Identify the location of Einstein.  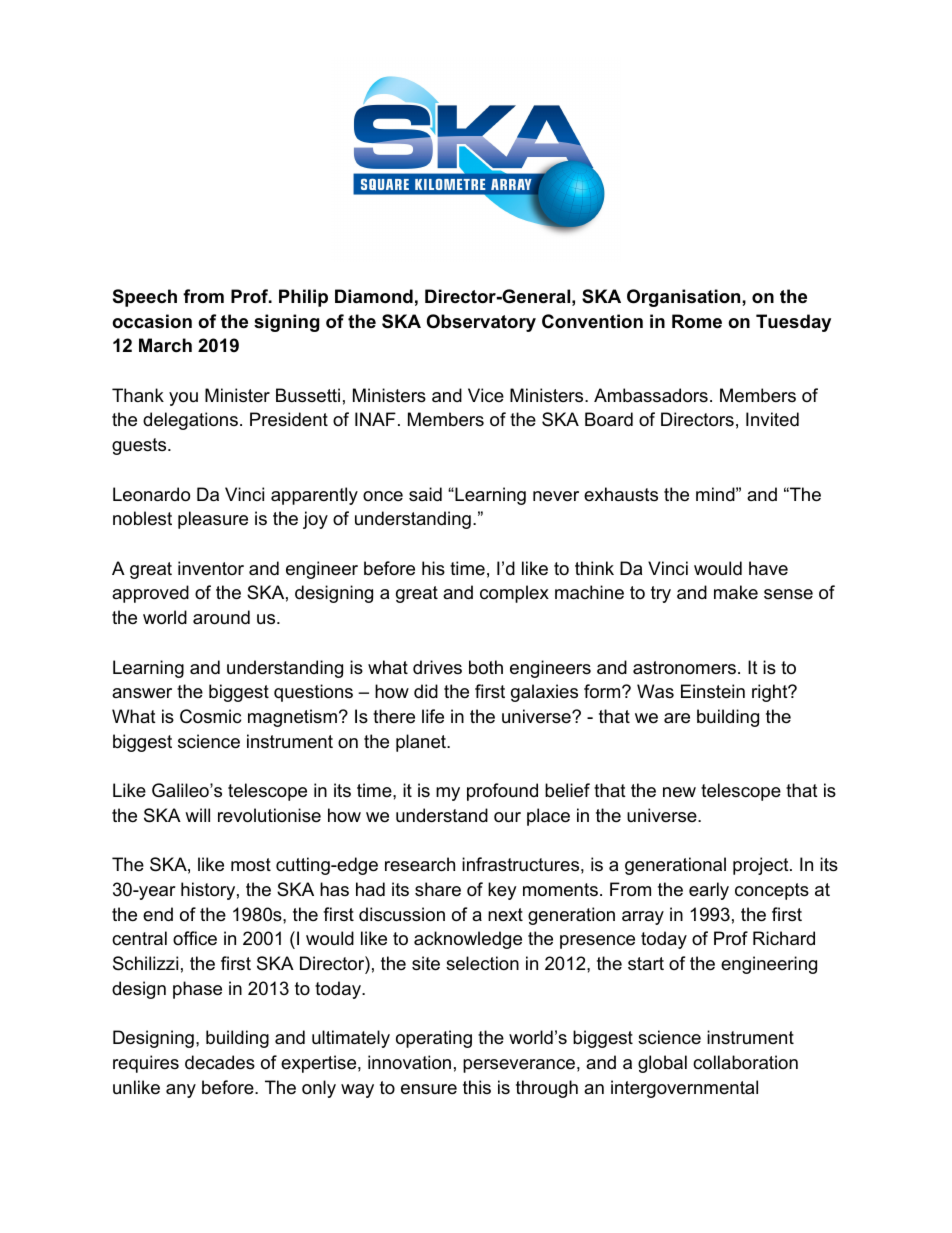
(713, 691).
